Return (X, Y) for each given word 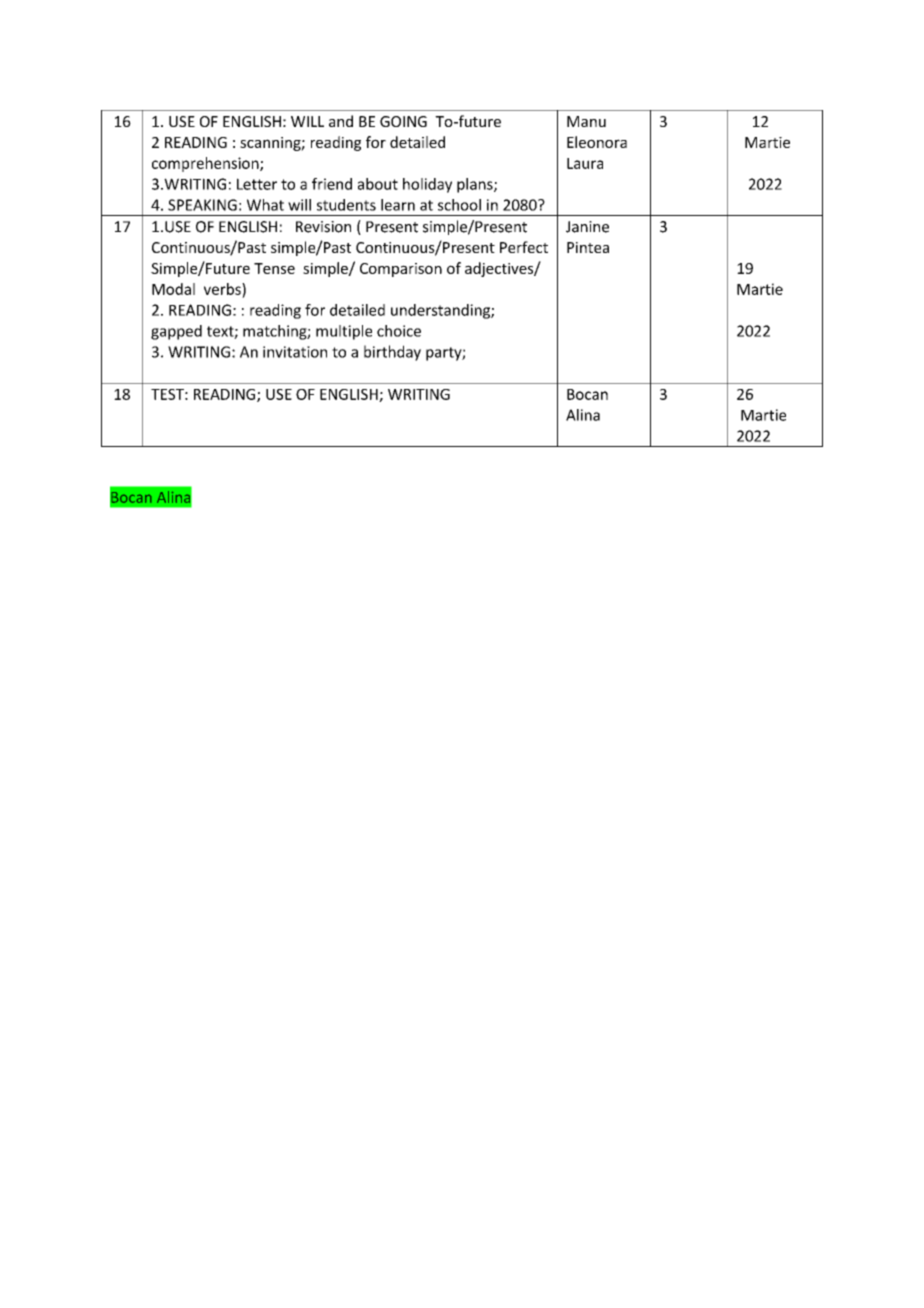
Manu (586, 121)
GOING (403, 121)
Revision (323, 227)
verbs (223, 289)
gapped (176, 332)
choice (399, 331)
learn (398, 205)
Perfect (524, 247)
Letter (257, 184)
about (378, 184)
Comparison (401, 270)
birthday (392, 353)
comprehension (206, 164)
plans (476, 185)
